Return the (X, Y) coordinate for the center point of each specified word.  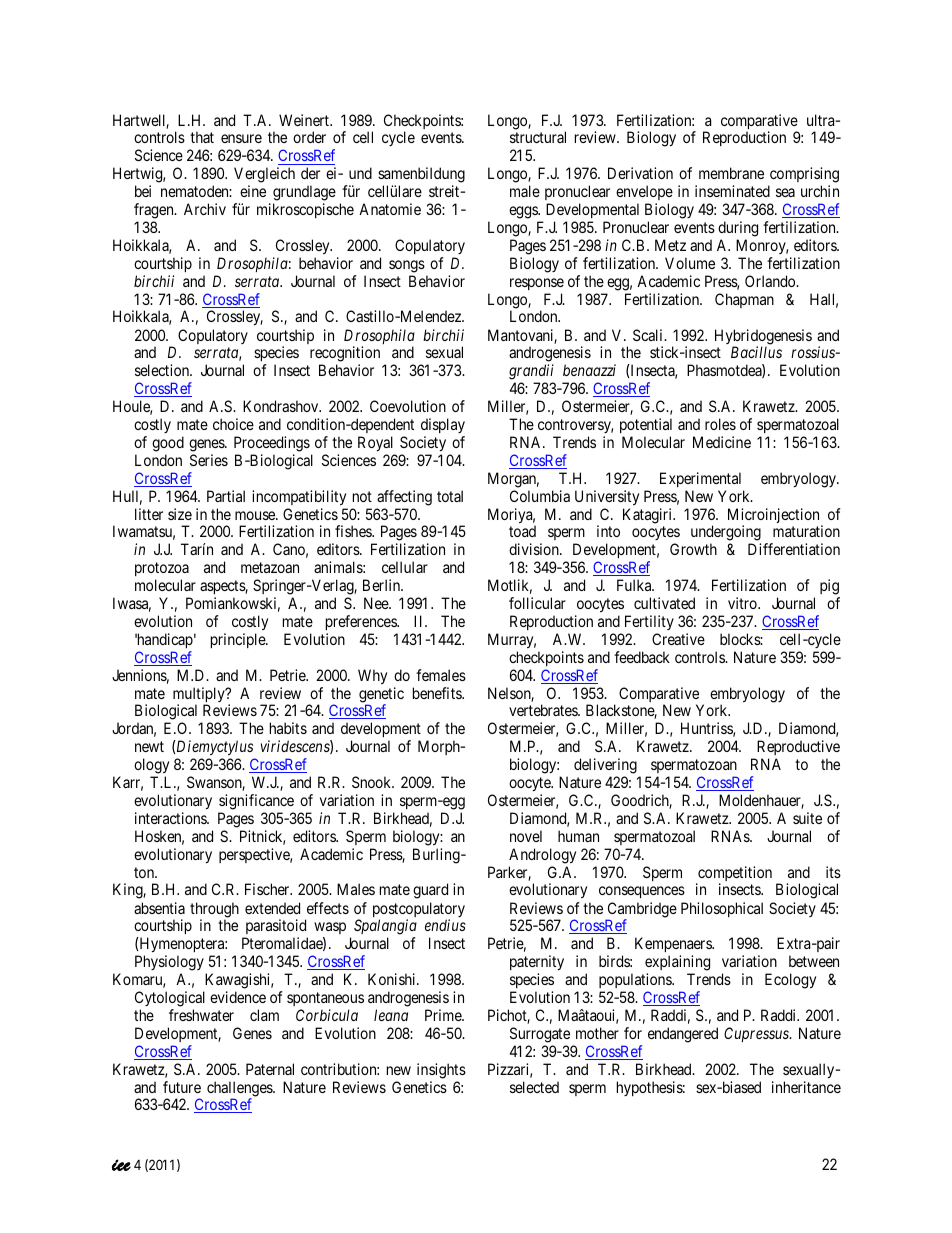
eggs (524, 212)
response (537, 284)
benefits (438, 693)
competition (734, 875)
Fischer (268, 889)
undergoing (726, 534)
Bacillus (756, 352)
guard (430, 891)
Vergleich (264, 176)
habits (288, 728)
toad (522, 531)
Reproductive (797, 749)
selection (163, 370)
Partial (226, 496)
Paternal (270, 1069)
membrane (731, 173)
